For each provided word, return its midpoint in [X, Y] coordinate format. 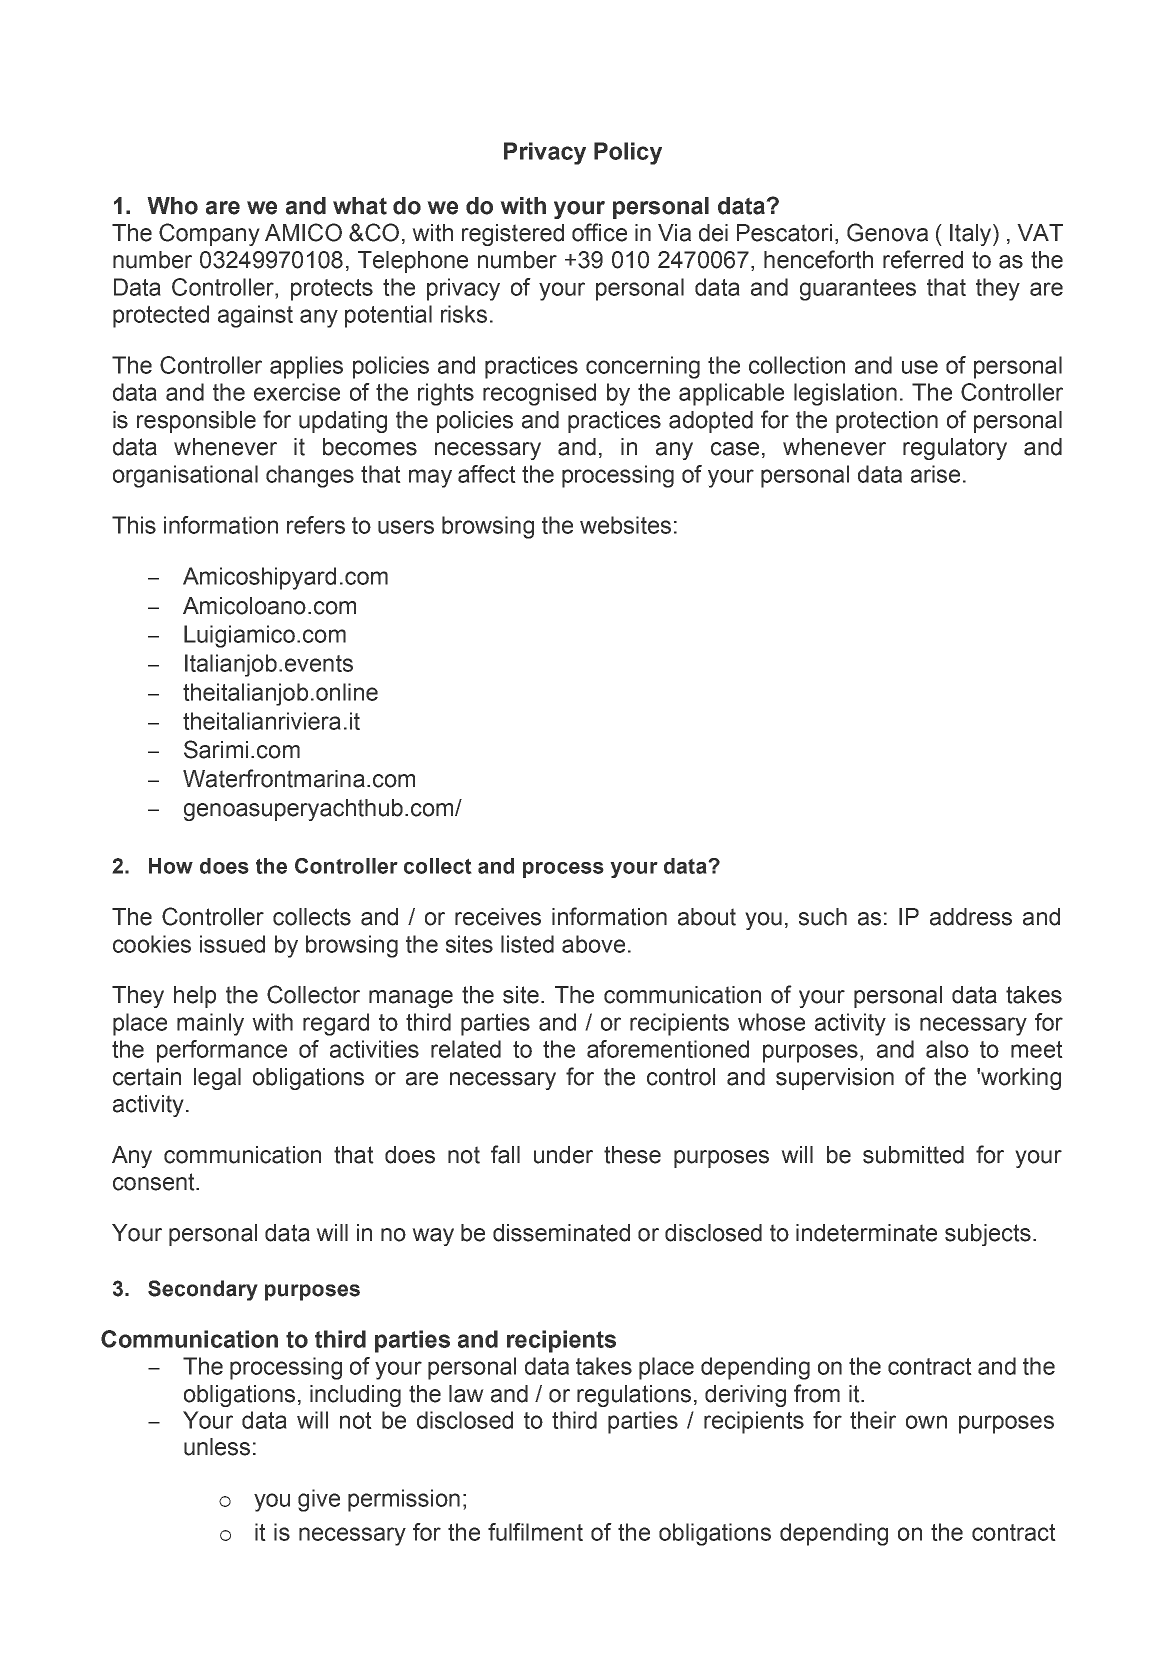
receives [498, 917]
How [171, 866]
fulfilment [535, 1532]
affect [487, 474]
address [971, 917]
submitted [913, 1155]
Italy [972, 235]
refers [316, 525]
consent [155, 1182]
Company [209, 234]
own [926, 1422]
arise [935, 474]
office [599, 232]
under [563, 1155]
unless [217, 1447]
